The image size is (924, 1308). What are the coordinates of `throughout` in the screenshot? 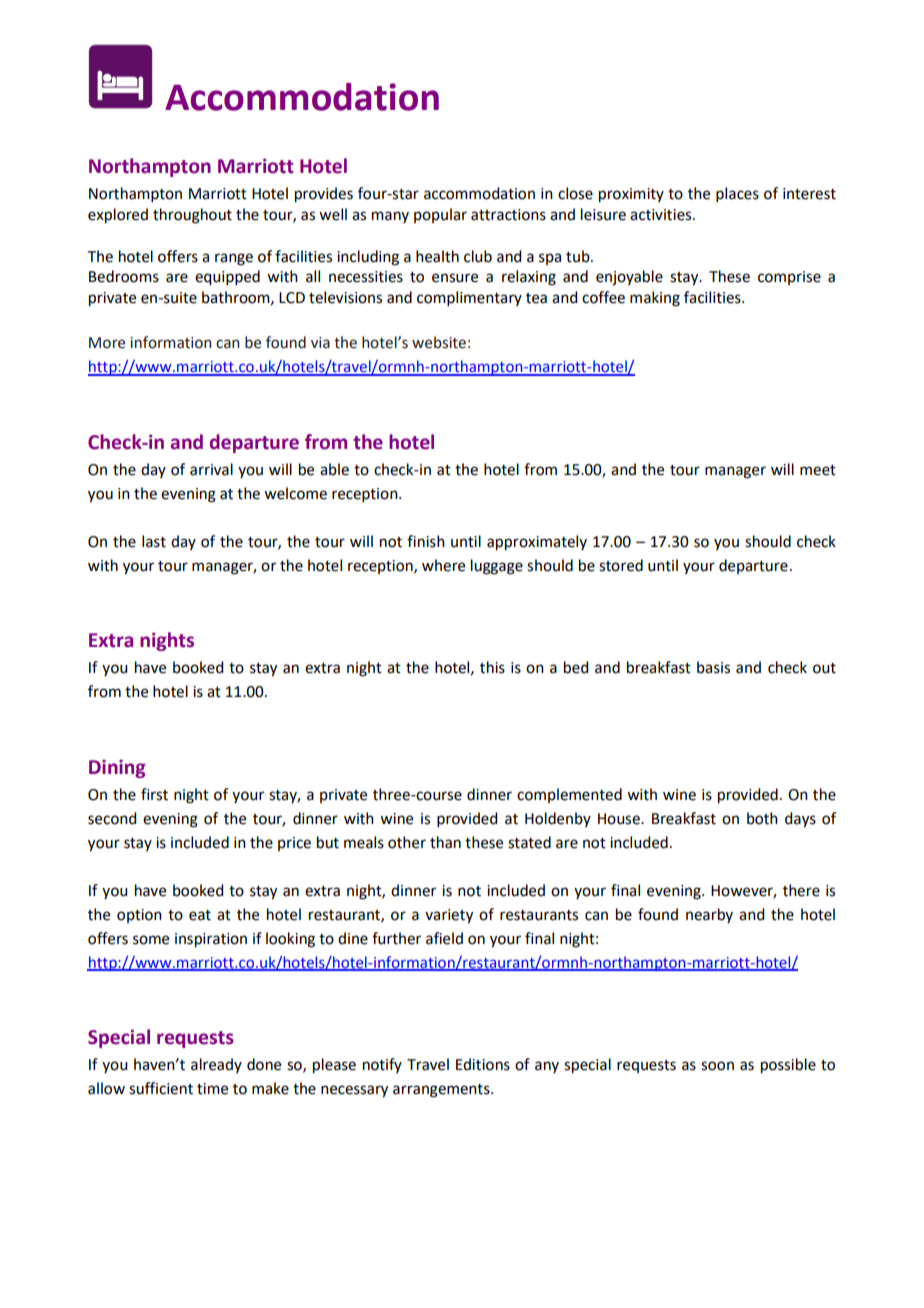 It's located at (192, 216).
